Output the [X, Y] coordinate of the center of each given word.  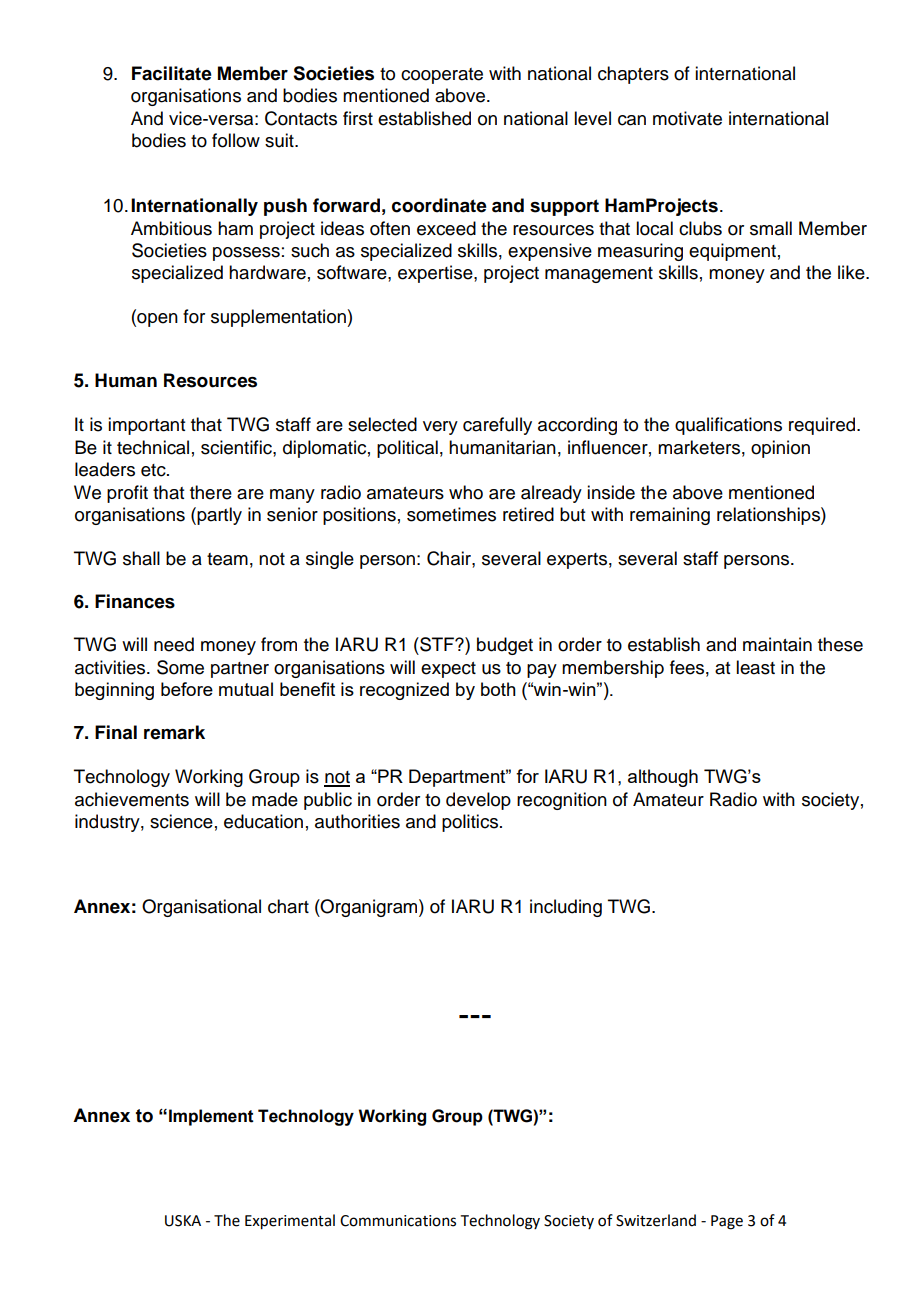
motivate [687, 118]
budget [505, 646]
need [174, 644]
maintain [777, 644]
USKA [183, 1221]
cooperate [442, 76]
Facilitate [172, 73]
